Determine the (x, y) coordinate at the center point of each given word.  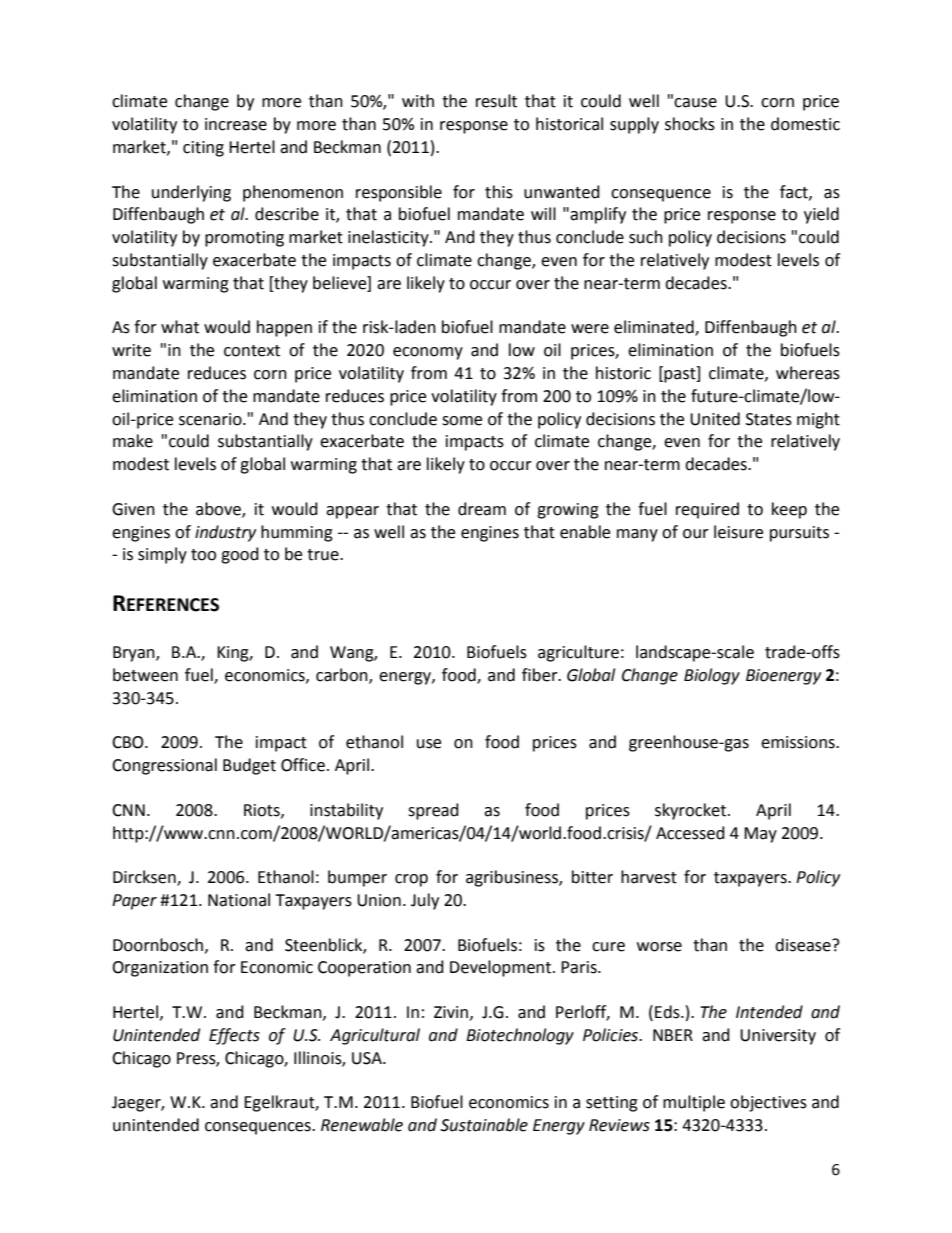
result (496, 101)
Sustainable (484, 1125)
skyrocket (692, 811)
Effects (234, 1036)
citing (203, 149)
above (219, 509)
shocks (690, 124)
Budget (249, 766)
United (715, 419)
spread (433, 811)
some (462, 421)
